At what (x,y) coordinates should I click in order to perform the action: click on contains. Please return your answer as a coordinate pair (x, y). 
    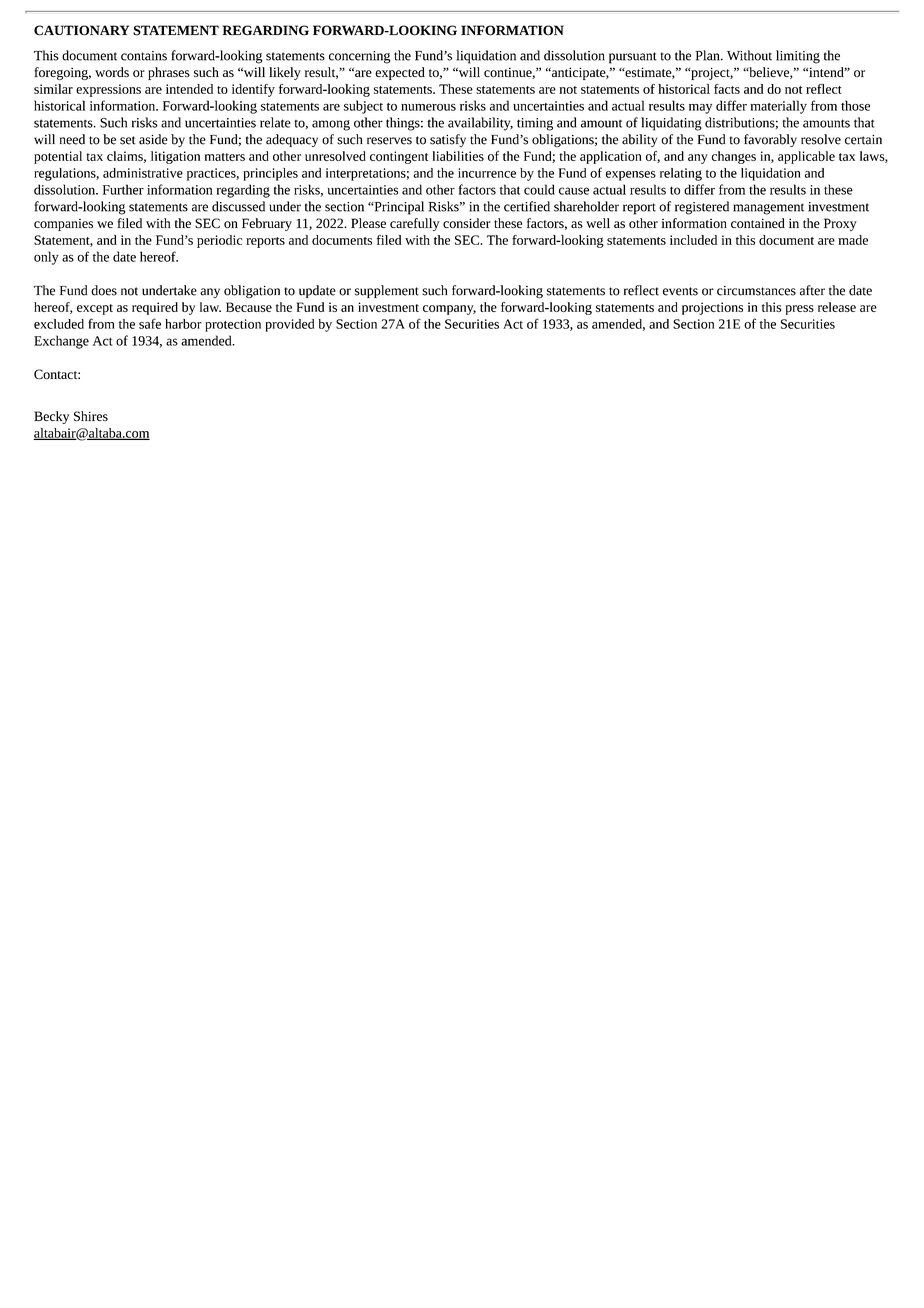
    Looking at the image, I should click on (144, 56).
